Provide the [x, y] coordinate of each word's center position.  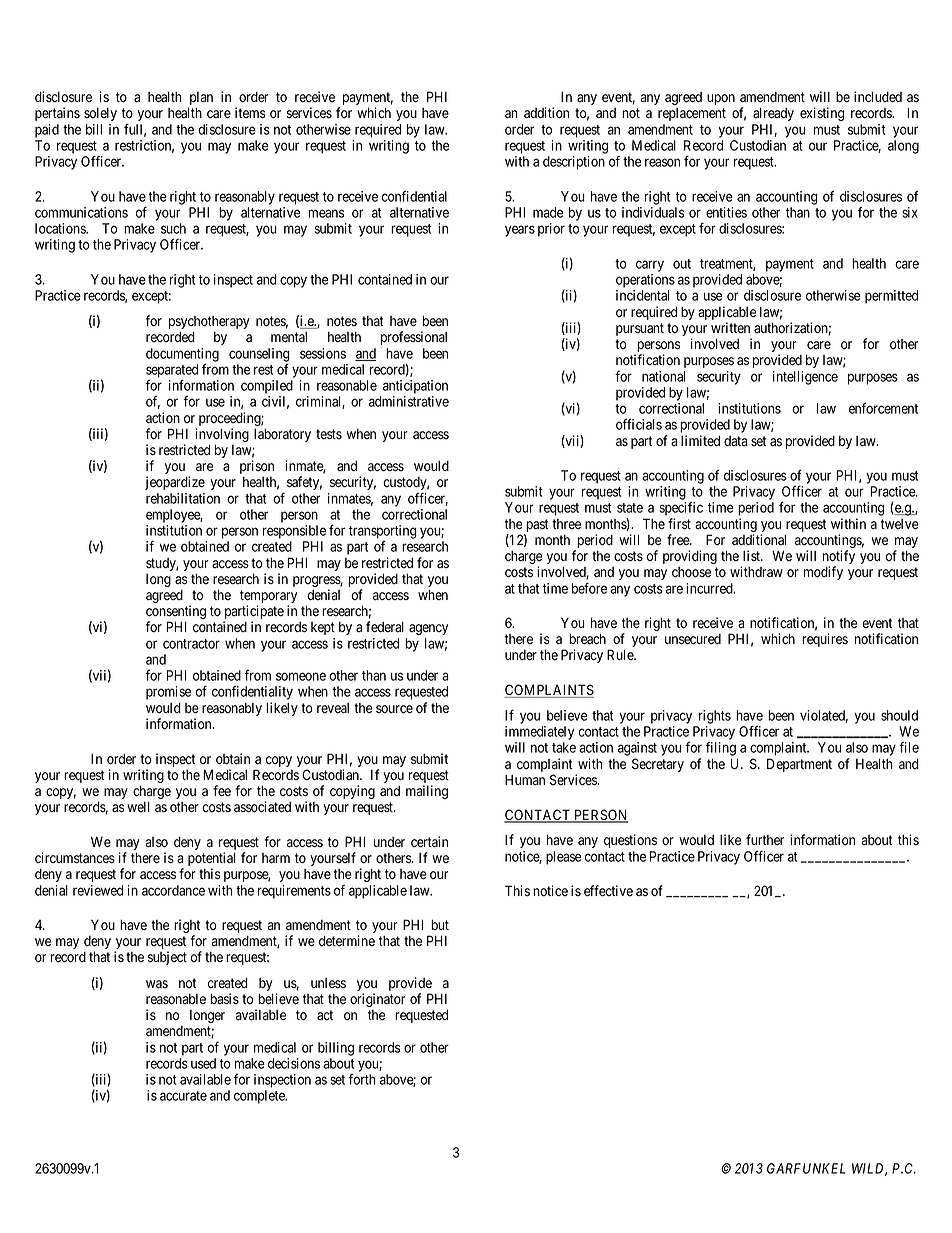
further [765, 839]
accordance [173, 890]
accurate [183, 1096]
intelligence [805, 378]
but [440, 924]
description [574, 163]
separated [172, 371]
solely [100, 114]
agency [428, 629]
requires [825, 640]
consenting [176, 613]
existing [822, 114]
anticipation [415, 387]
